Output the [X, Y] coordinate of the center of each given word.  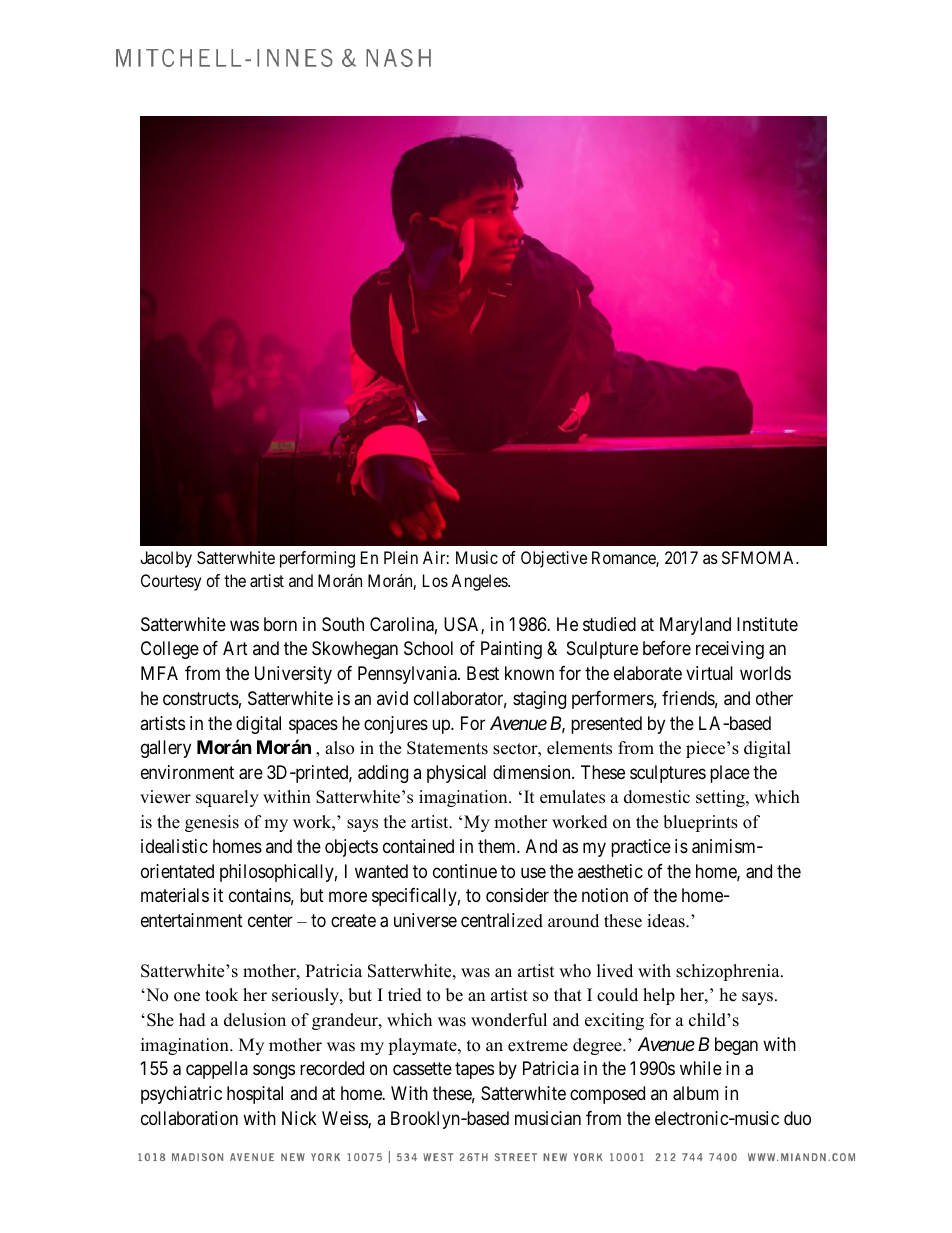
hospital [255, 1095]
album [696, 1093]
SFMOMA [760, 557]
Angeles [480, 582]
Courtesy [171, 582]
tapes [474, 1071]
